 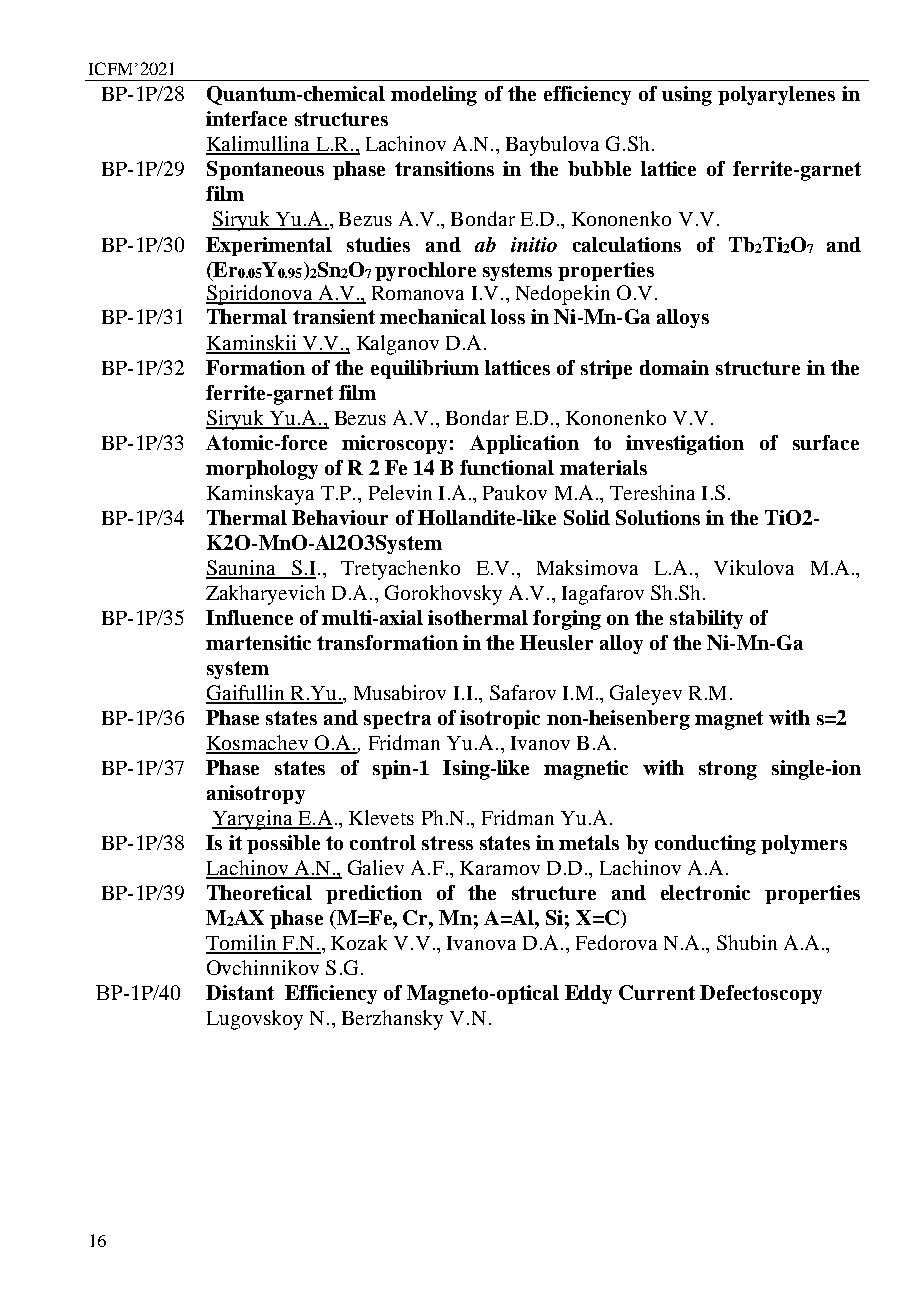 What do you see at coordinates (508, 316) in the screenshot?
I see `loss` at bounding box center [508, 316].
